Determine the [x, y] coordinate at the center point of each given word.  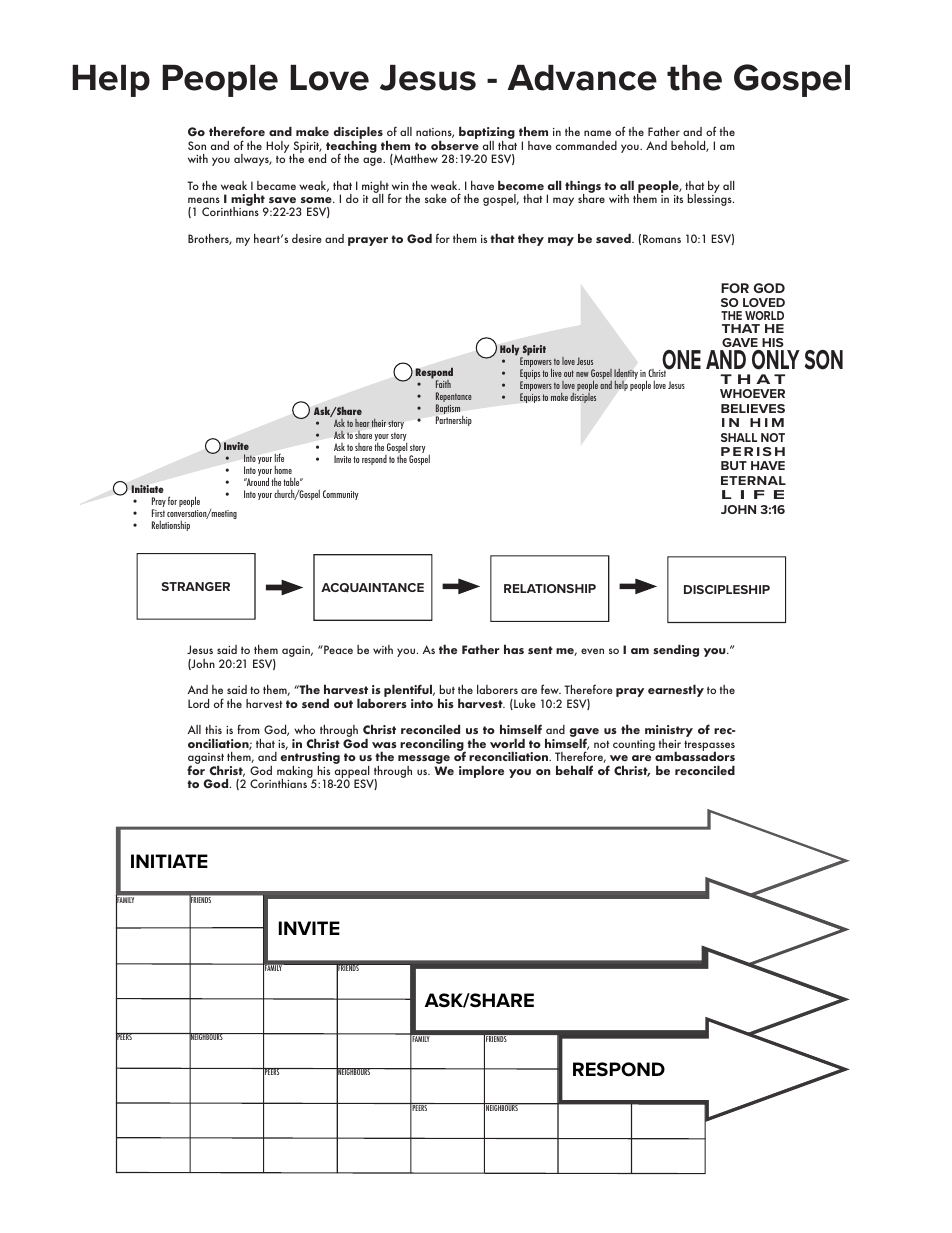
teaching [351, 148]
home [283, 470]
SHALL [739, 437]
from [248, 729]
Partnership [454, 421]
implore [481, 771]
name [597, 133]
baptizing [487, 134]
